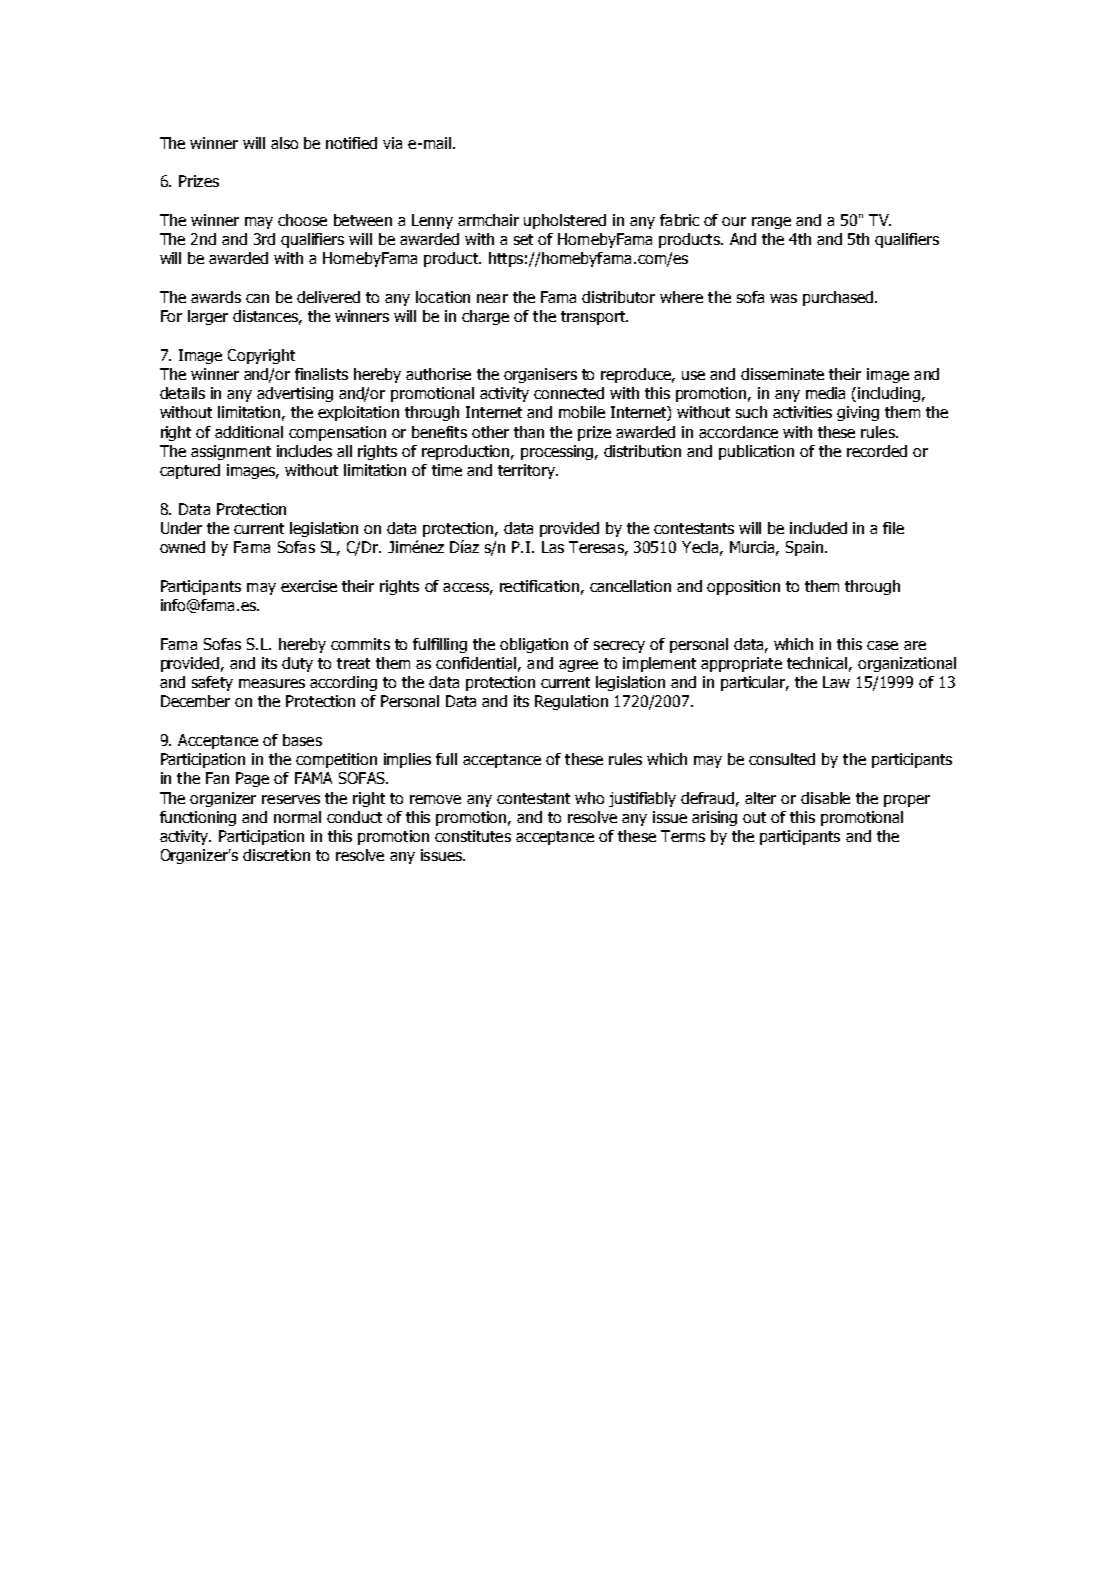 This screenshot has height=1580, width=1117. I want to click on discretion, so click(276, 855).
